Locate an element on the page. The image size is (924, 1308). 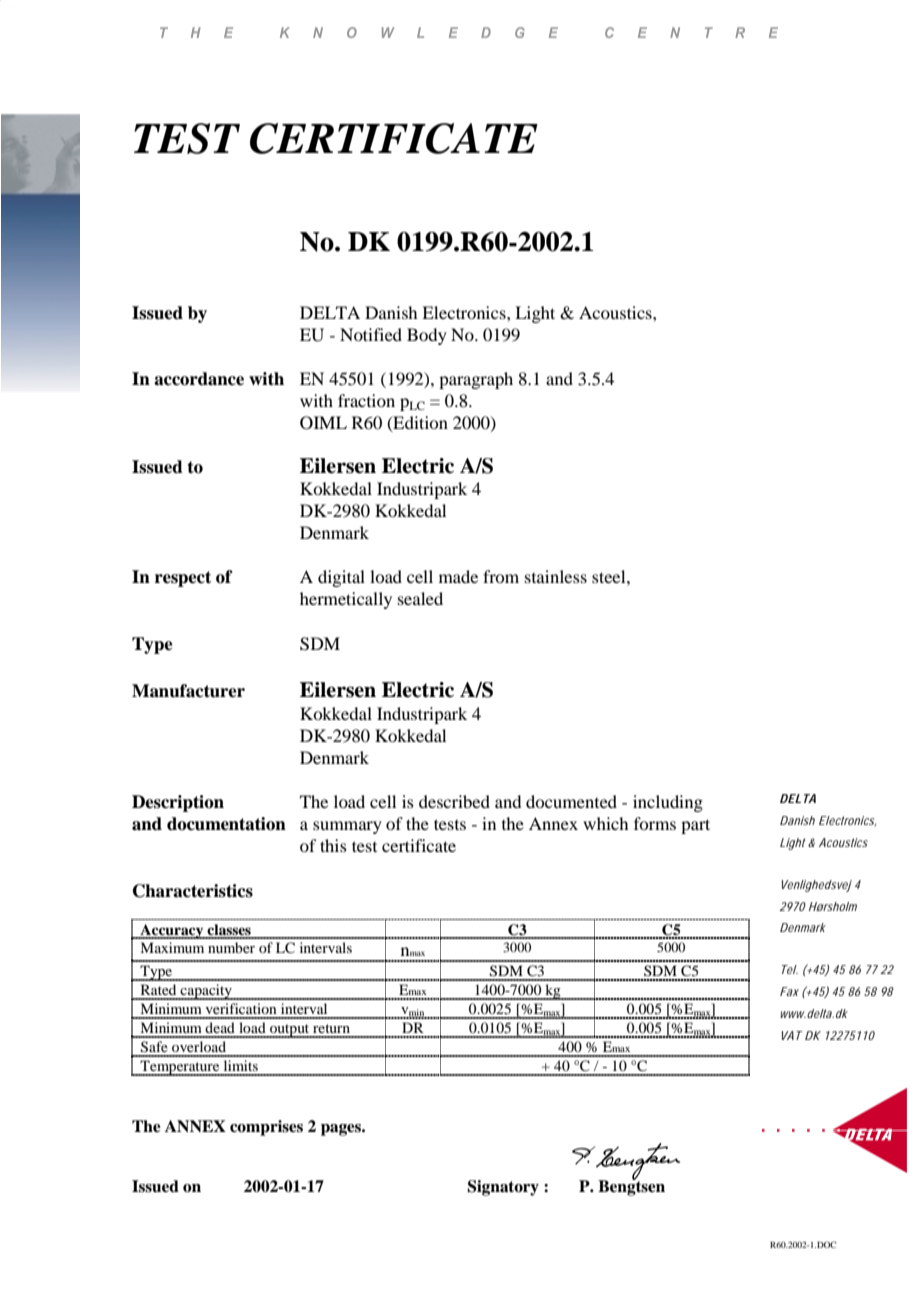
sealed is located at coordinates (420, 598).
